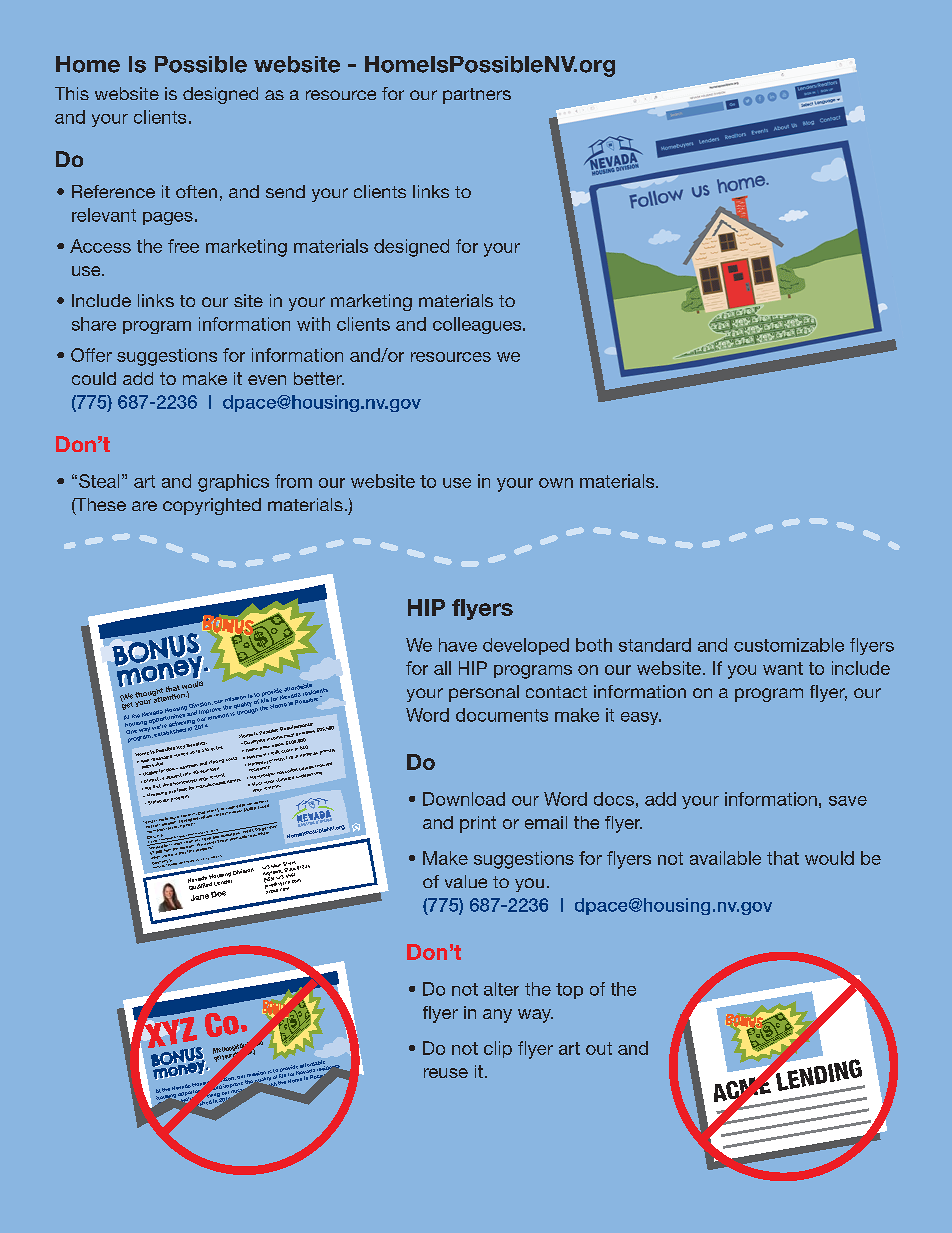 This screenshot has height=1233, width=952. What do you see at coordinates (212, 506) in the screenshot?
I see `copyrighted` at bounding box center [212, 506].
